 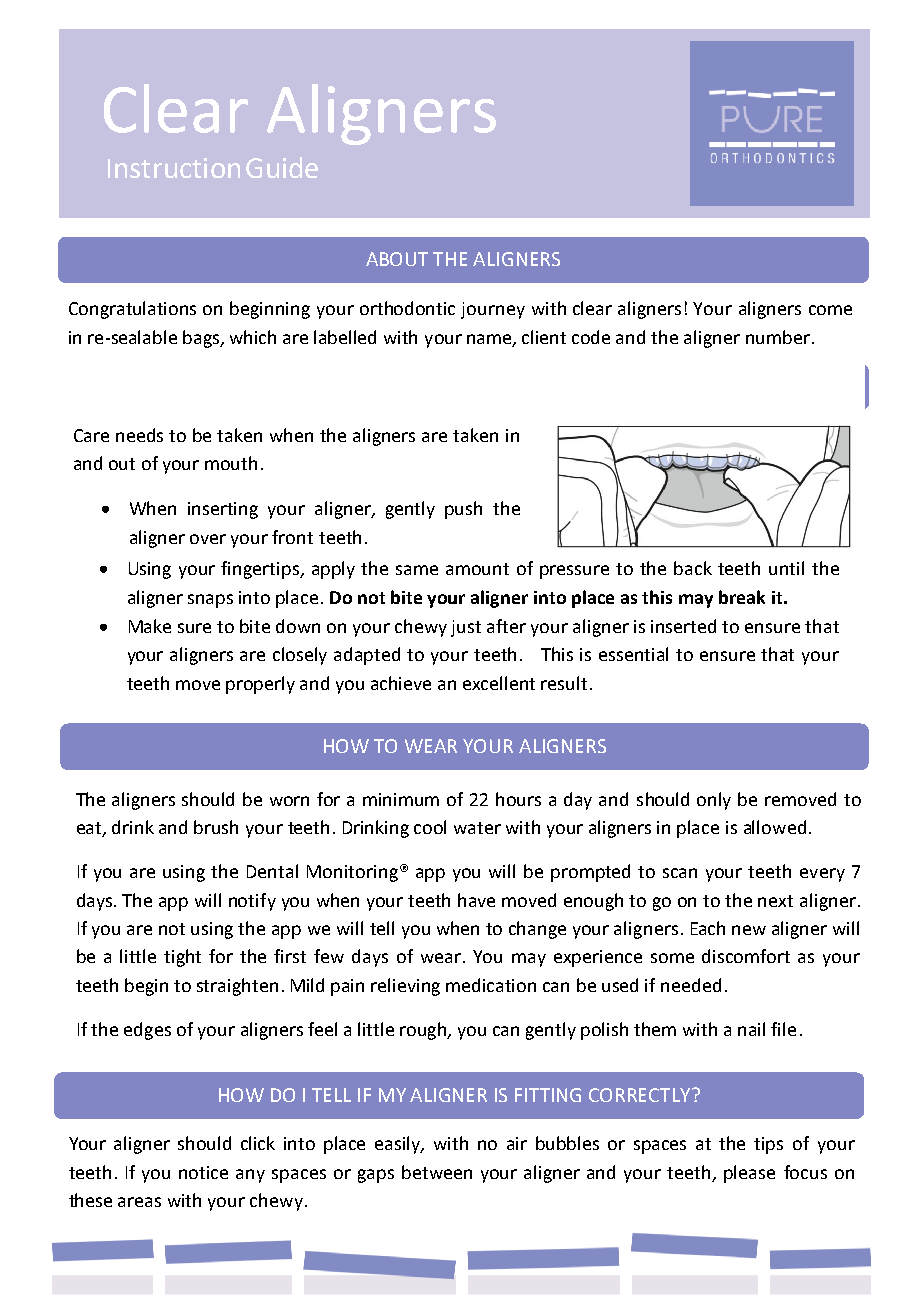 I want to click on push, so click(x=463, y=510).
